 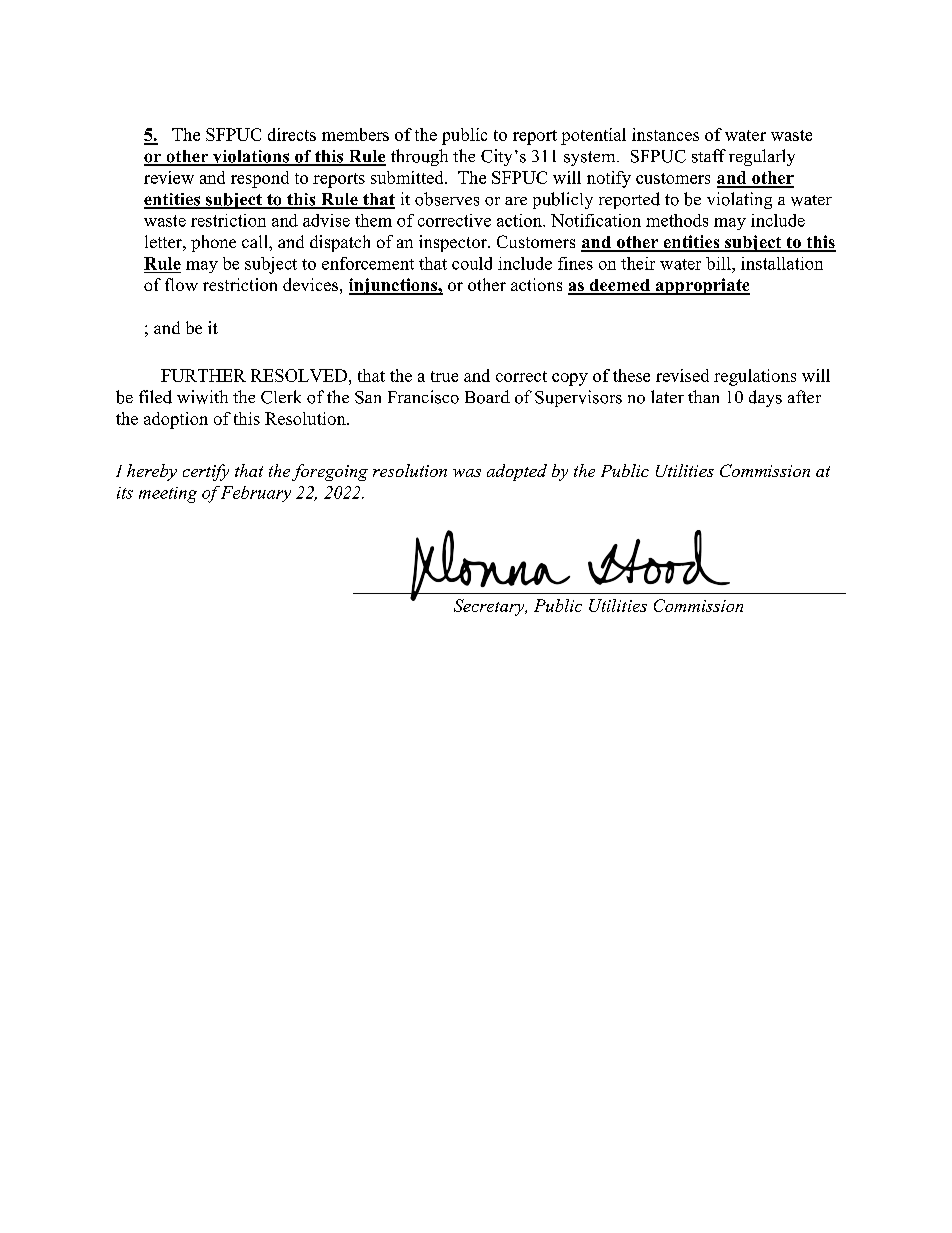 I want to click on certify, so click(x=206, y=472).
